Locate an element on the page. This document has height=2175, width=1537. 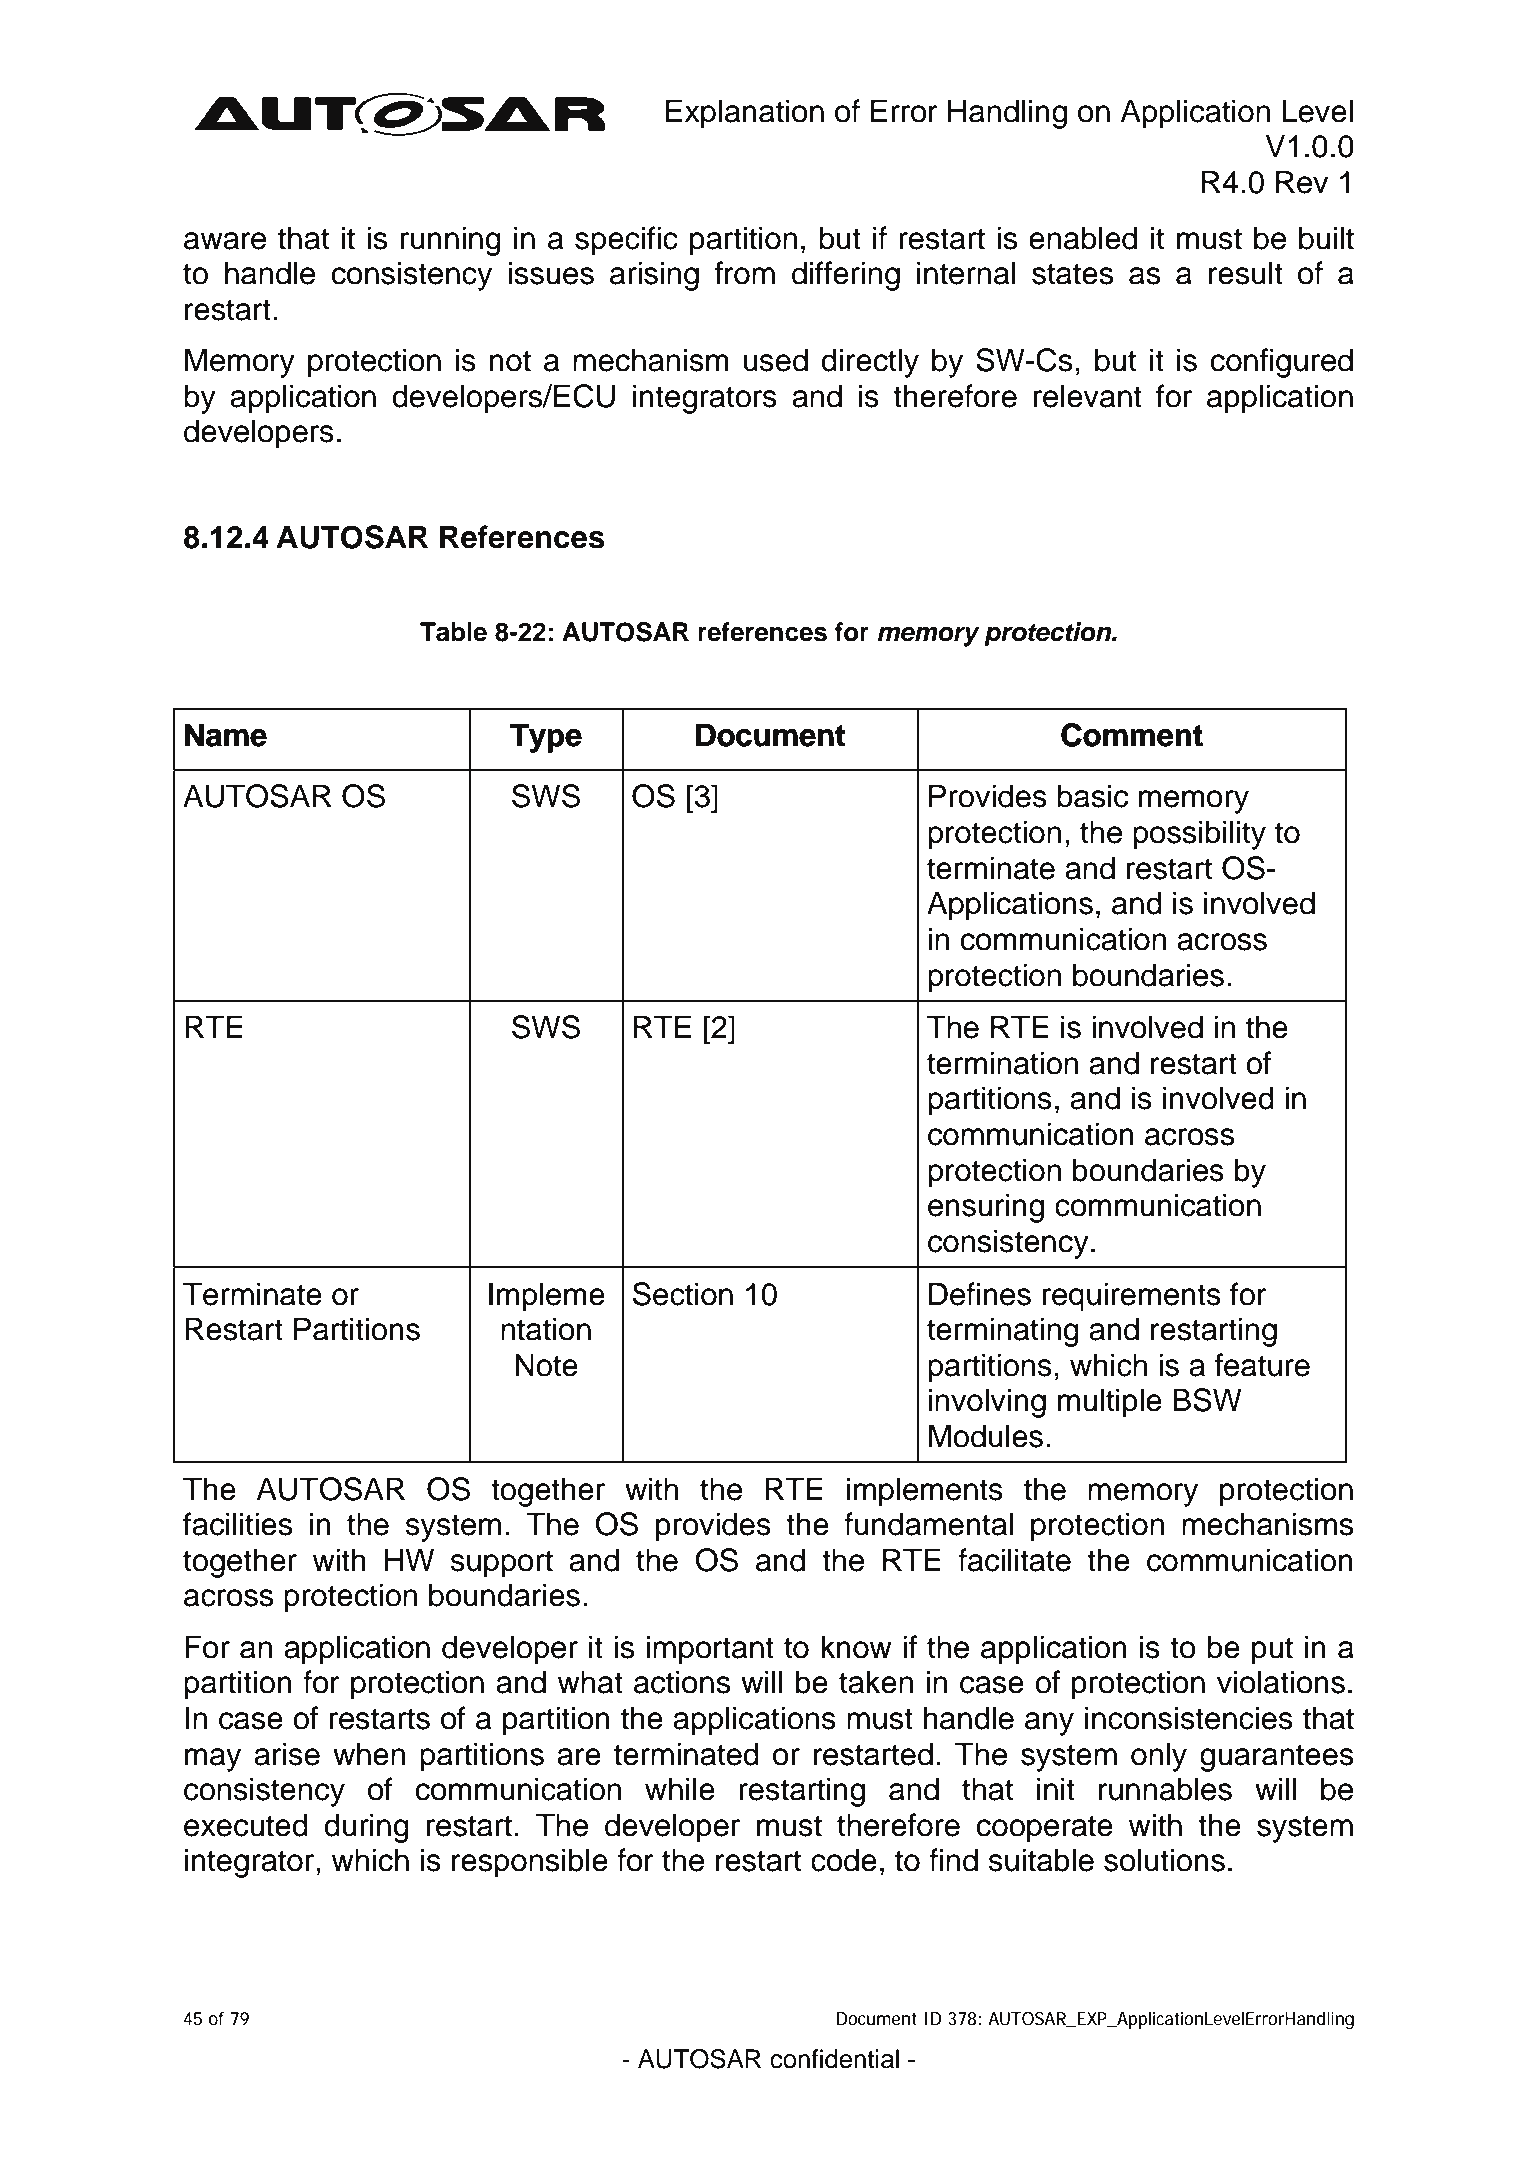
confidential is located at coordinates (834, 2059).
